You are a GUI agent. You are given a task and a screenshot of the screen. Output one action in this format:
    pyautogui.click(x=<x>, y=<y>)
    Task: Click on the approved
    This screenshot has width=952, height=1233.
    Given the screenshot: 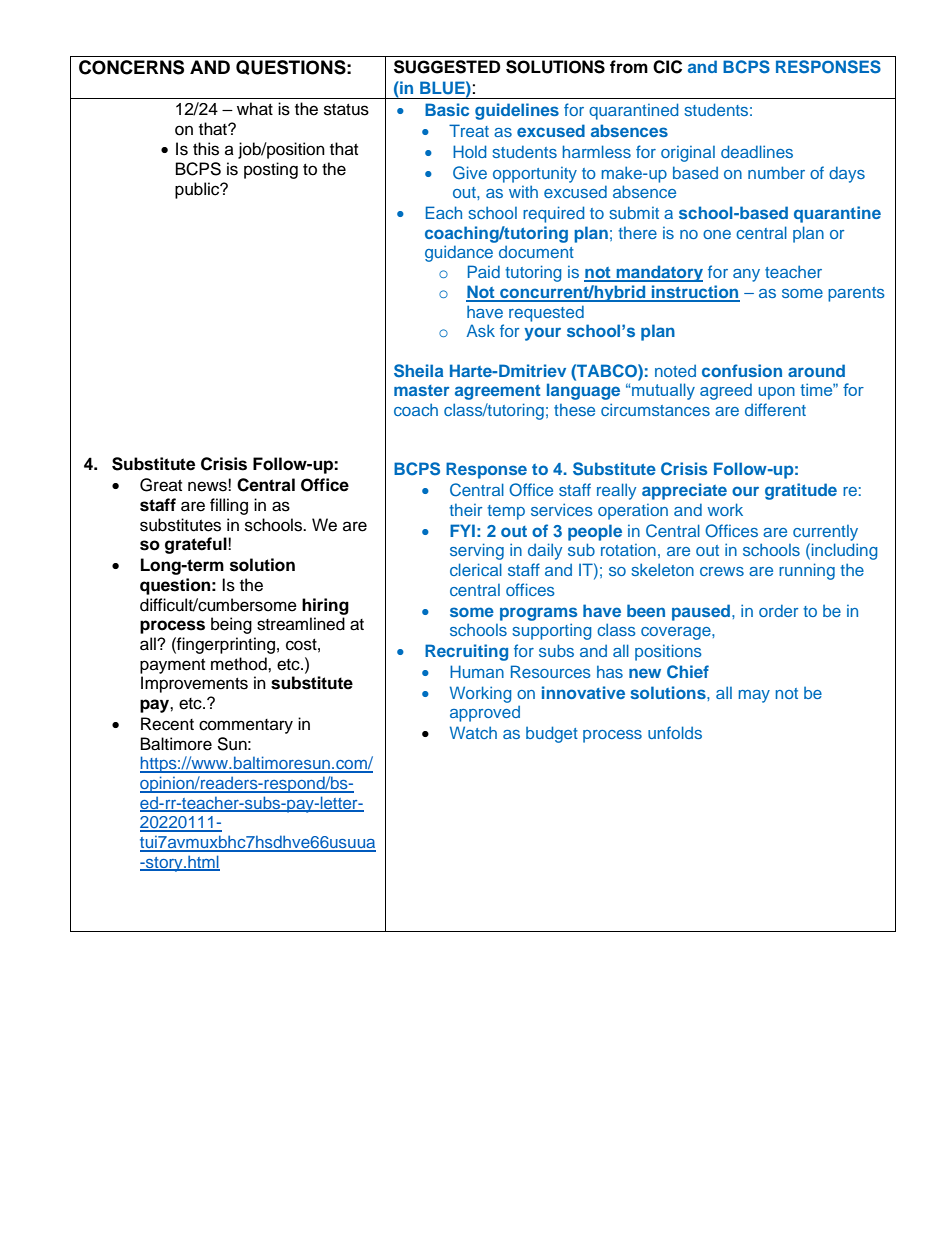 What is the action you would take?
    pyautogui.click(x=485, y=714)
